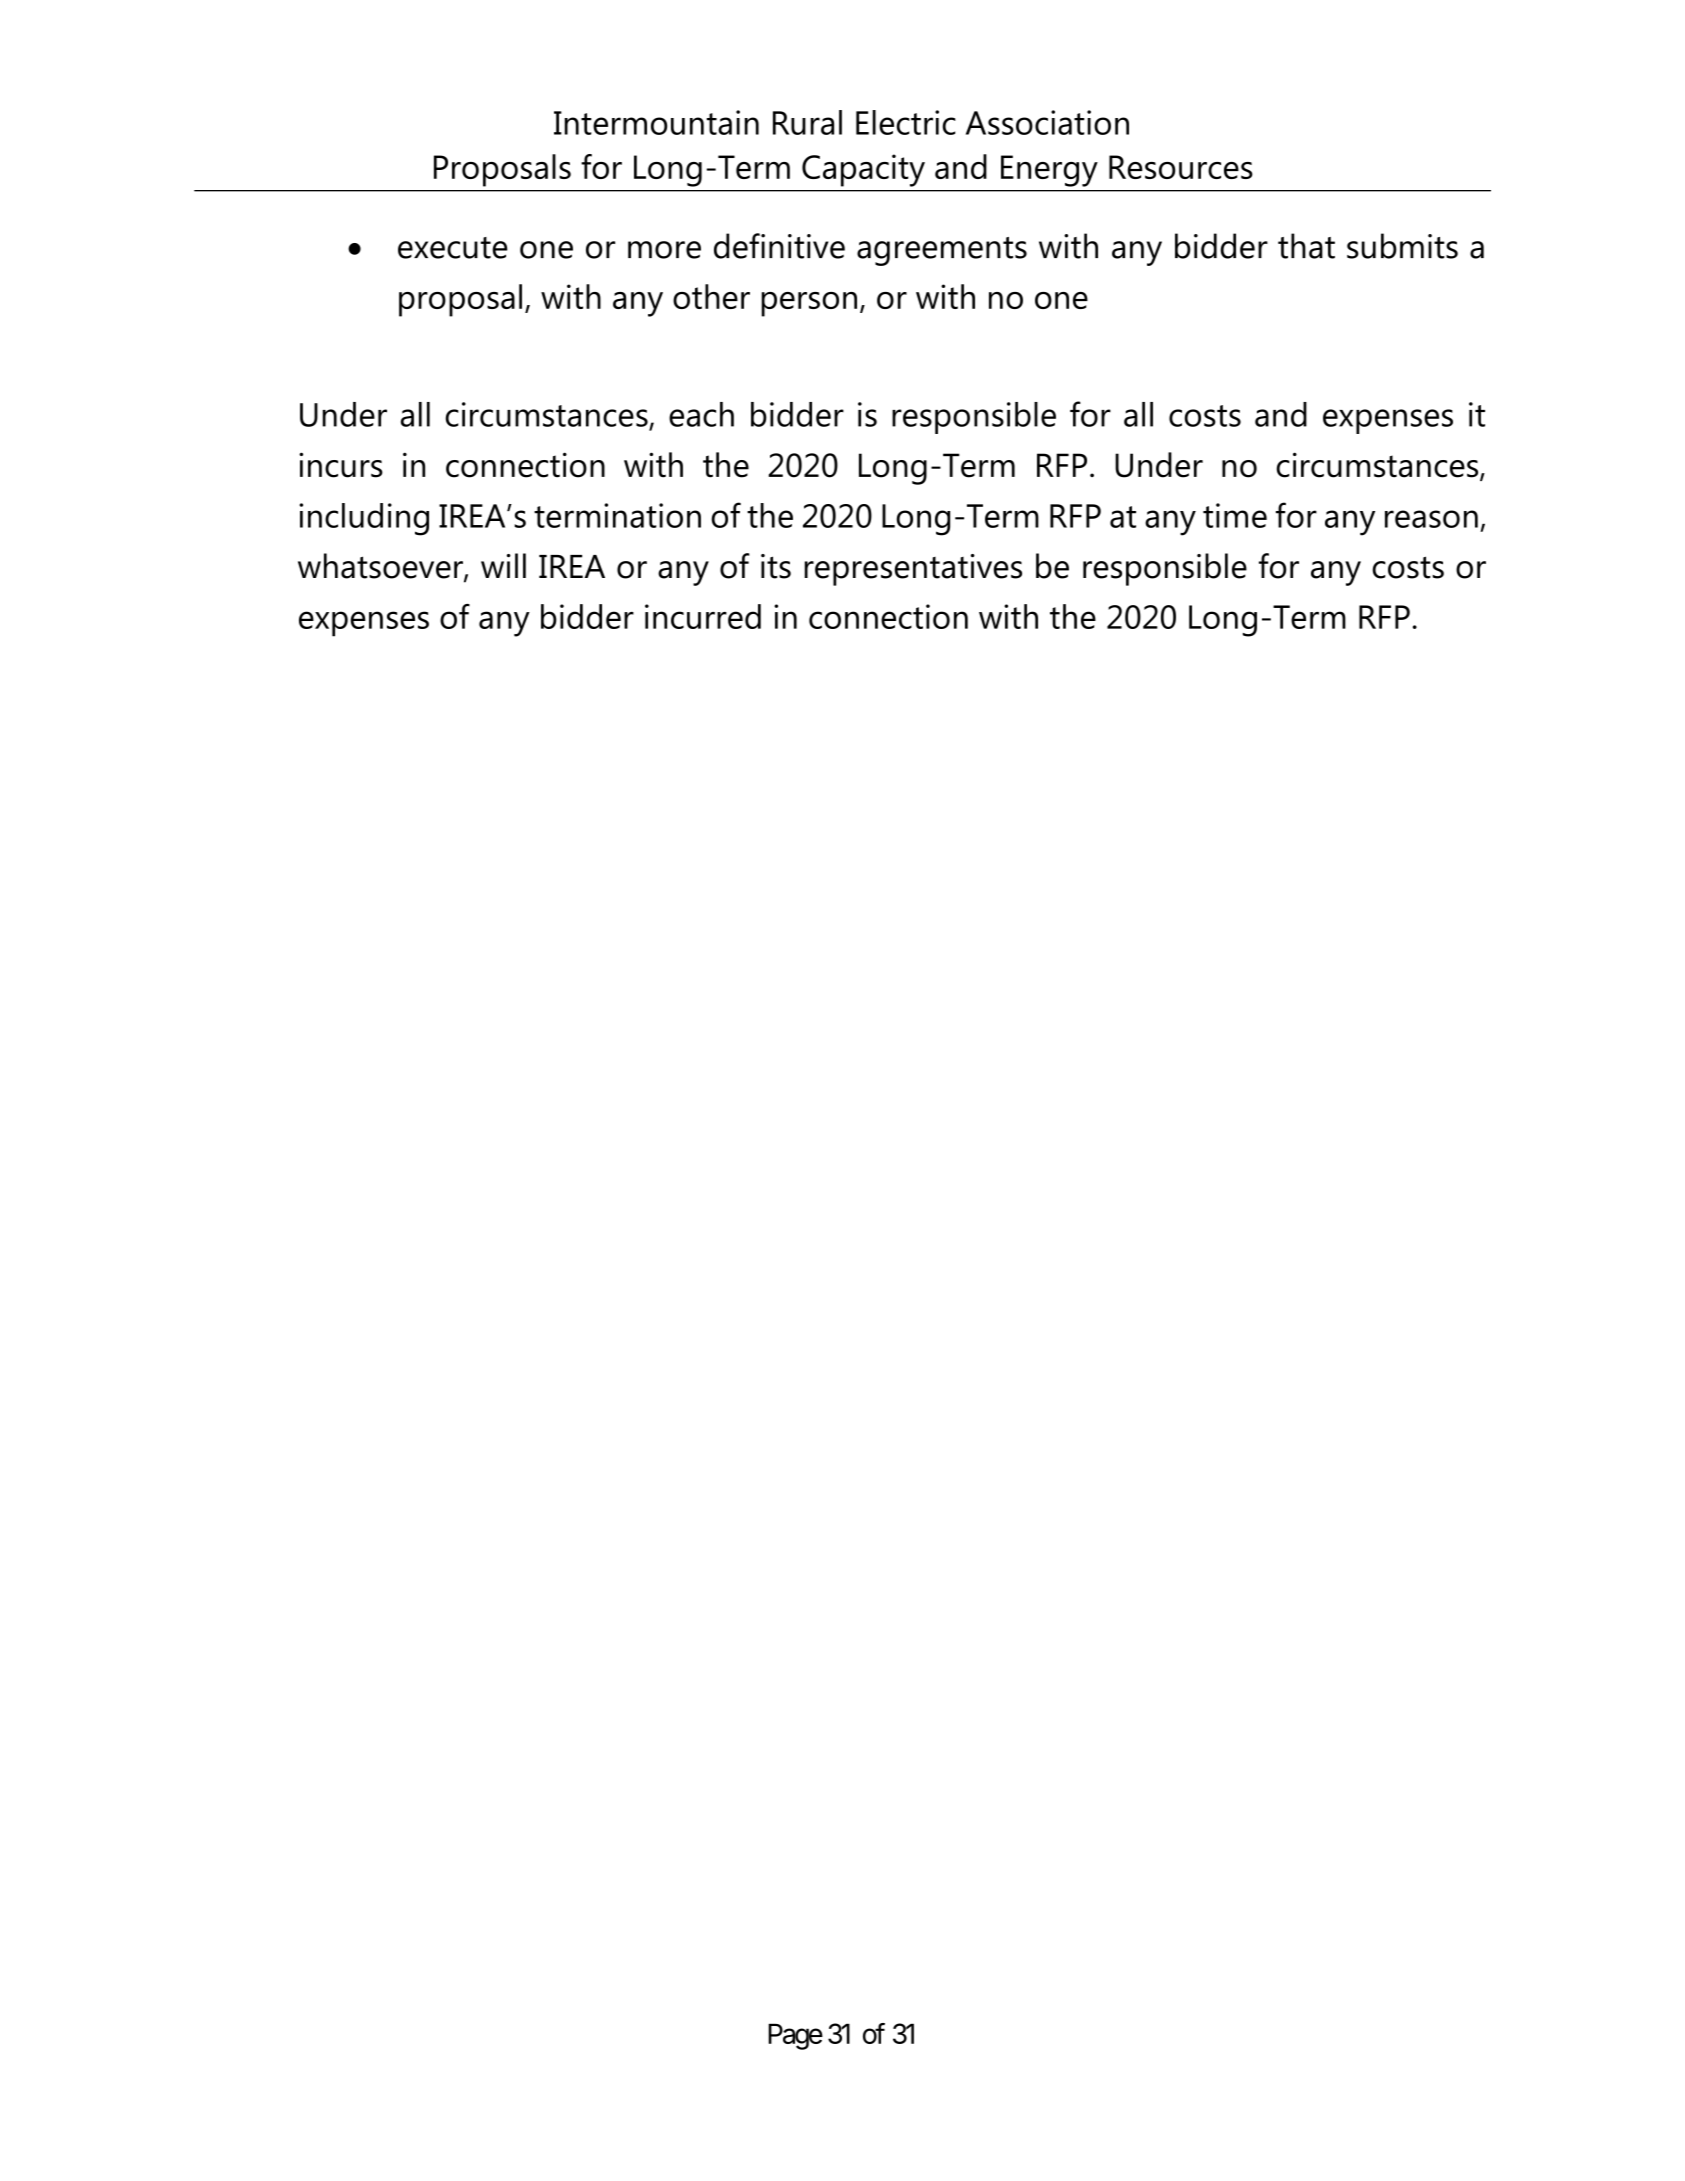 This screenshot has width=1685, height=2181. What do you see at coordinates (1181, 167) in the screenshot?
I see `Resources` at bounding box center [1181, 167].
